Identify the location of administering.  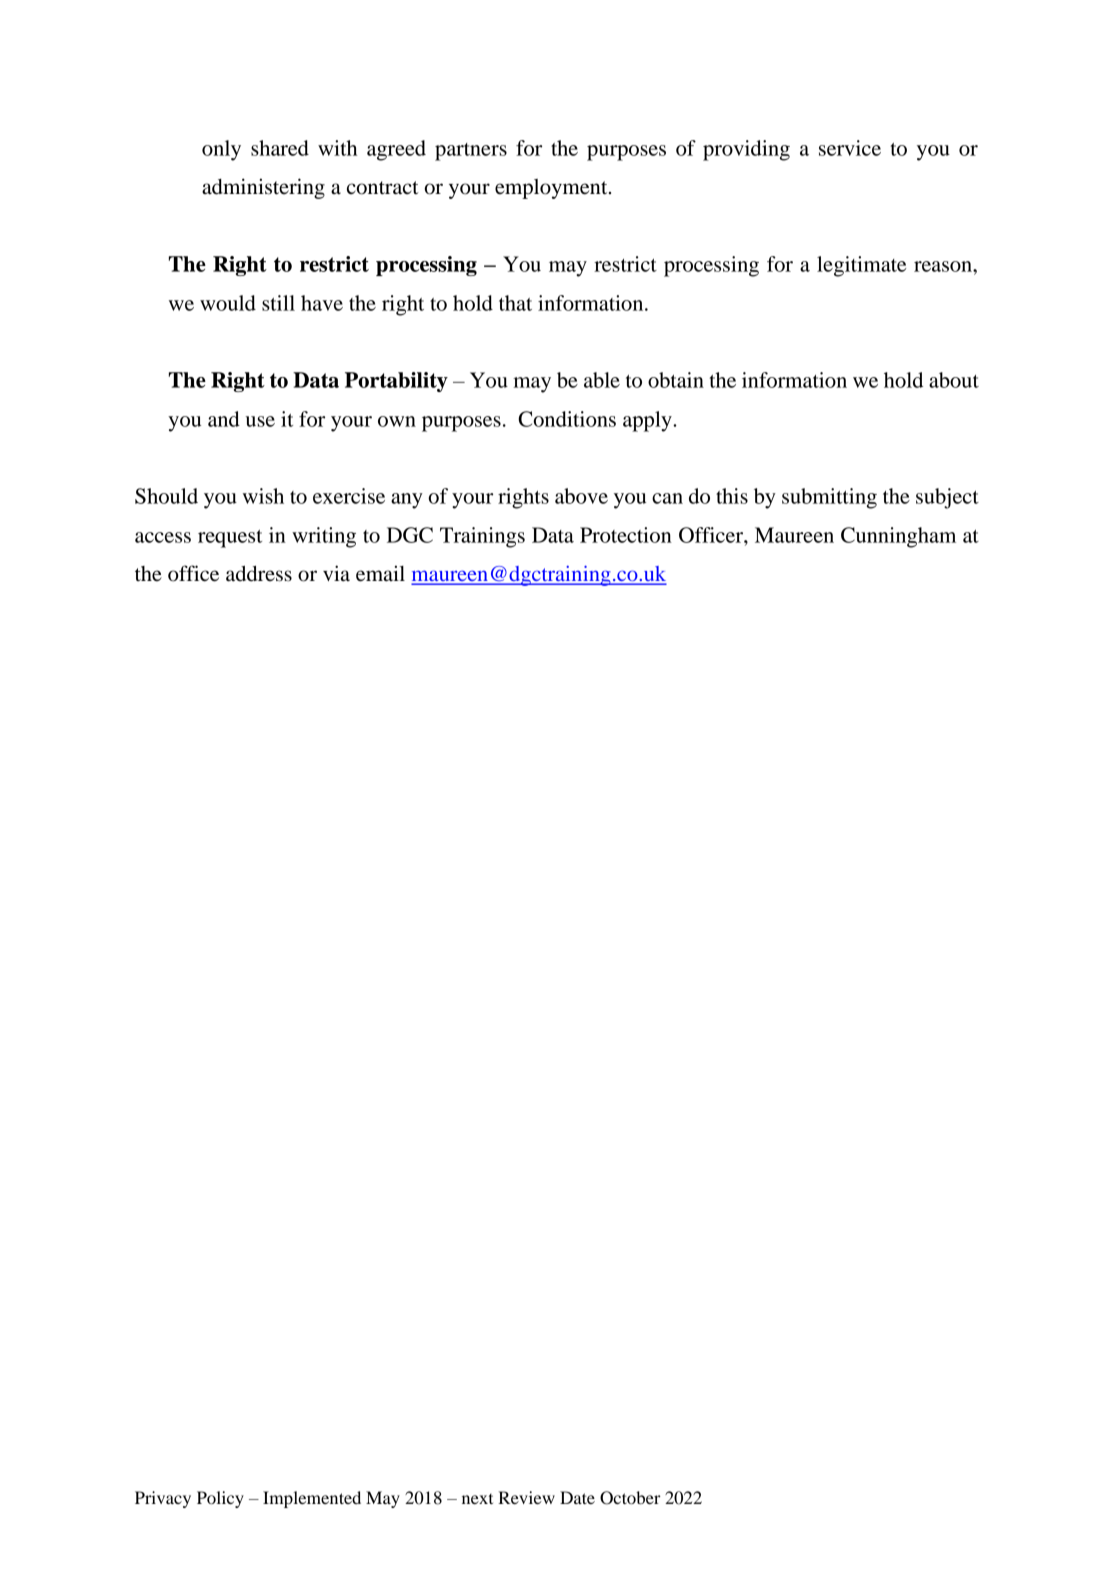
(263, 188).
